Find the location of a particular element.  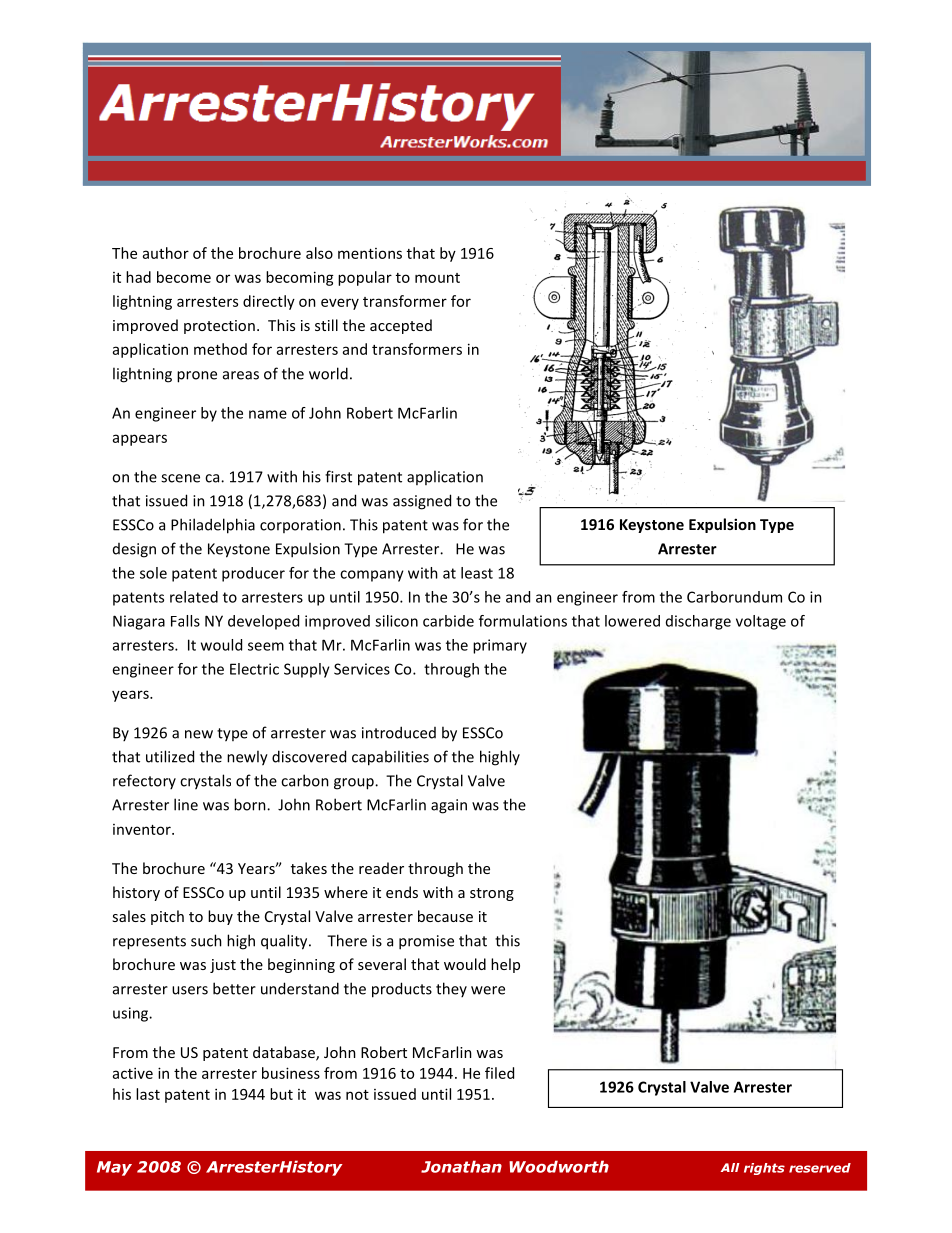

help is located at coordinates (505, 965).
